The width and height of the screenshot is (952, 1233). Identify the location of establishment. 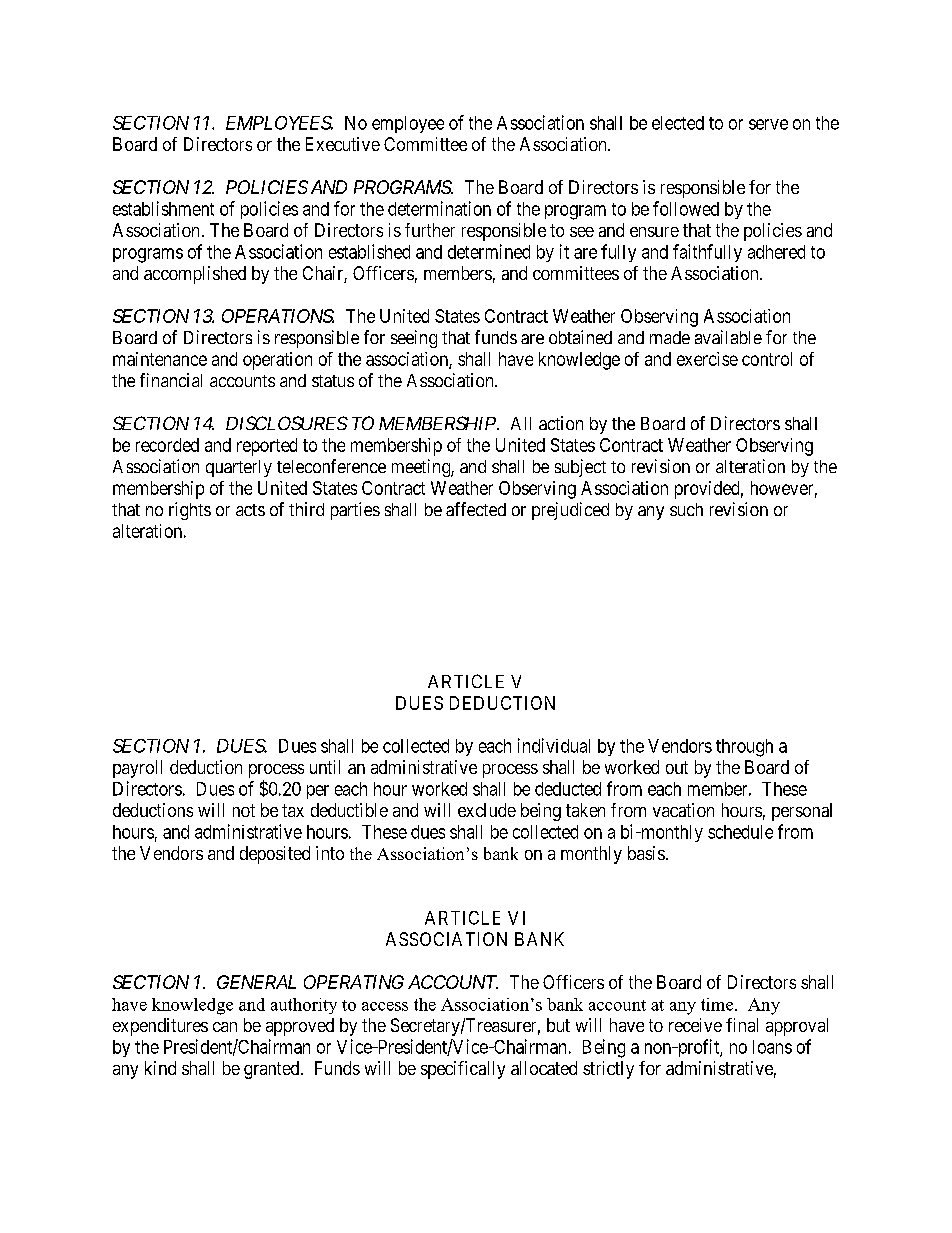
(163, 208).
